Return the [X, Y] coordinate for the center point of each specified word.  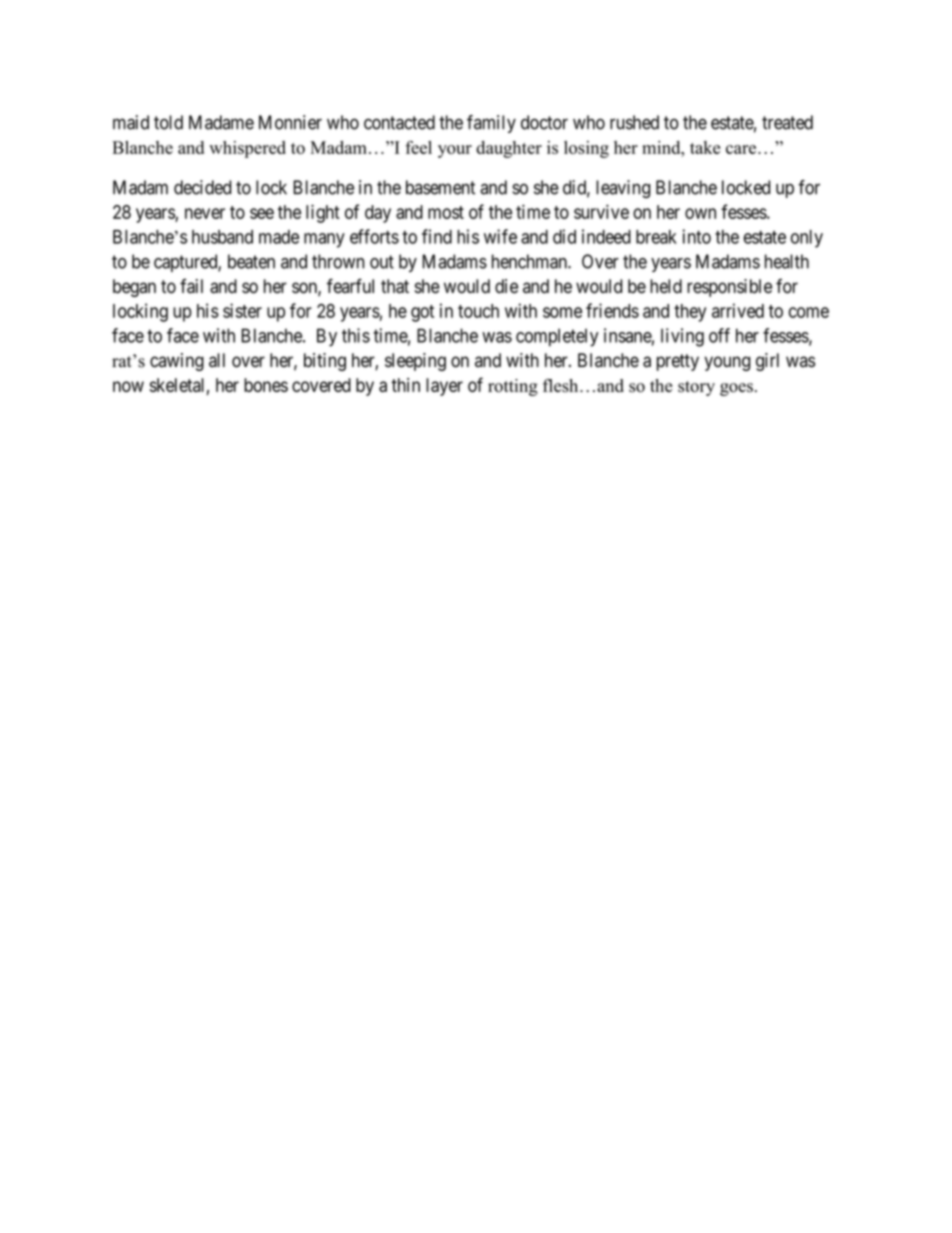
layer [444, 387]
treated [787, 122]
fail [191, 286]
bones [266, 385]
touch [478, 311]
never [205, 213]
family [491, 124]
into [696, 236]
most [446, 212]
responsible [729, 288]
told [168, 122]
